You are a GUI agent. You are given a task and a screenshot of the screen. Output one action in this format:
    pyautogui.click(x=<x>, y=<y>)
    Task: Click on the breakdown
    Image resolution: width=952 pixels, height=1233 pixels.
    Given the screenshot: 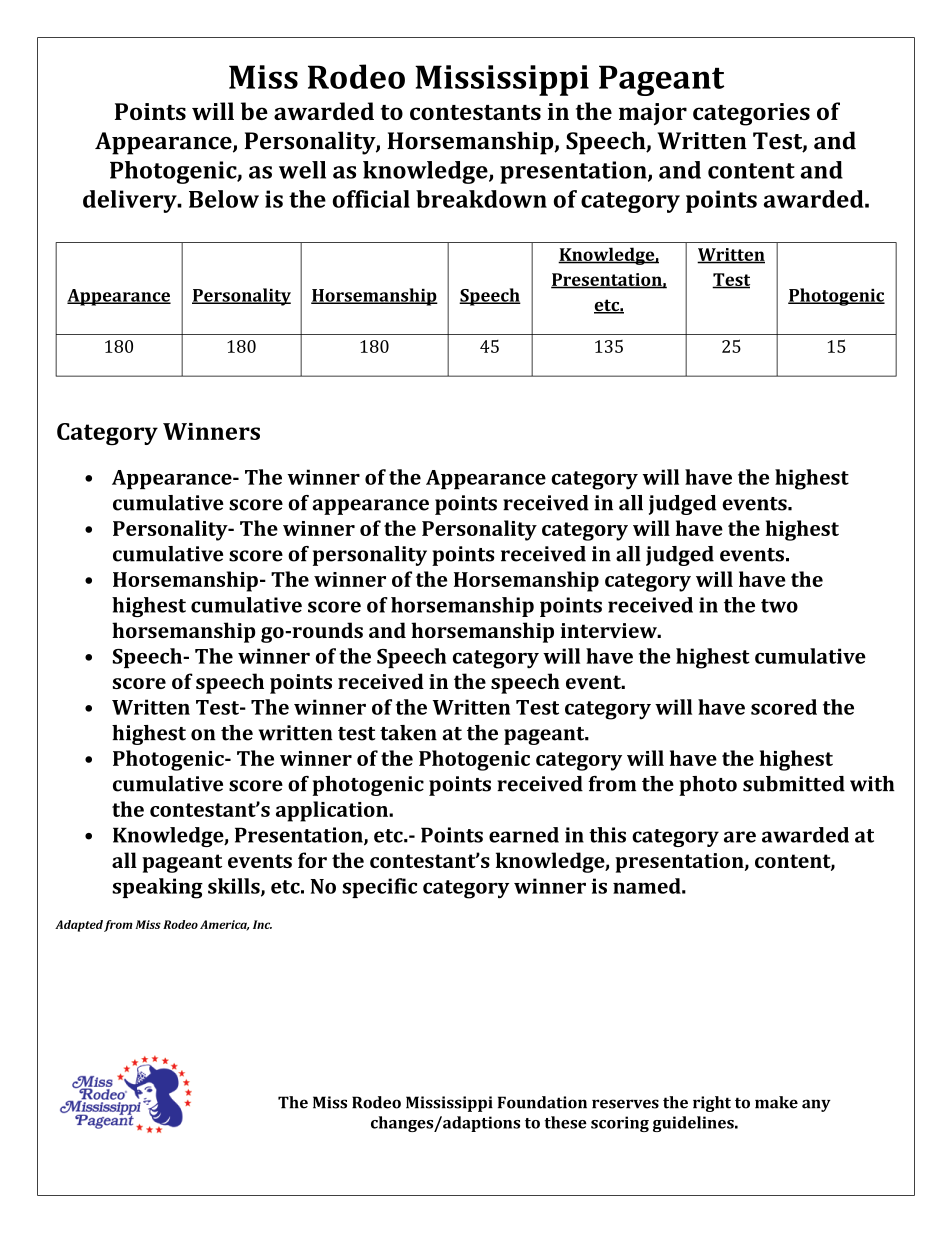 What is the action you would take?
    pyautogui.click(x=481, y=199)
